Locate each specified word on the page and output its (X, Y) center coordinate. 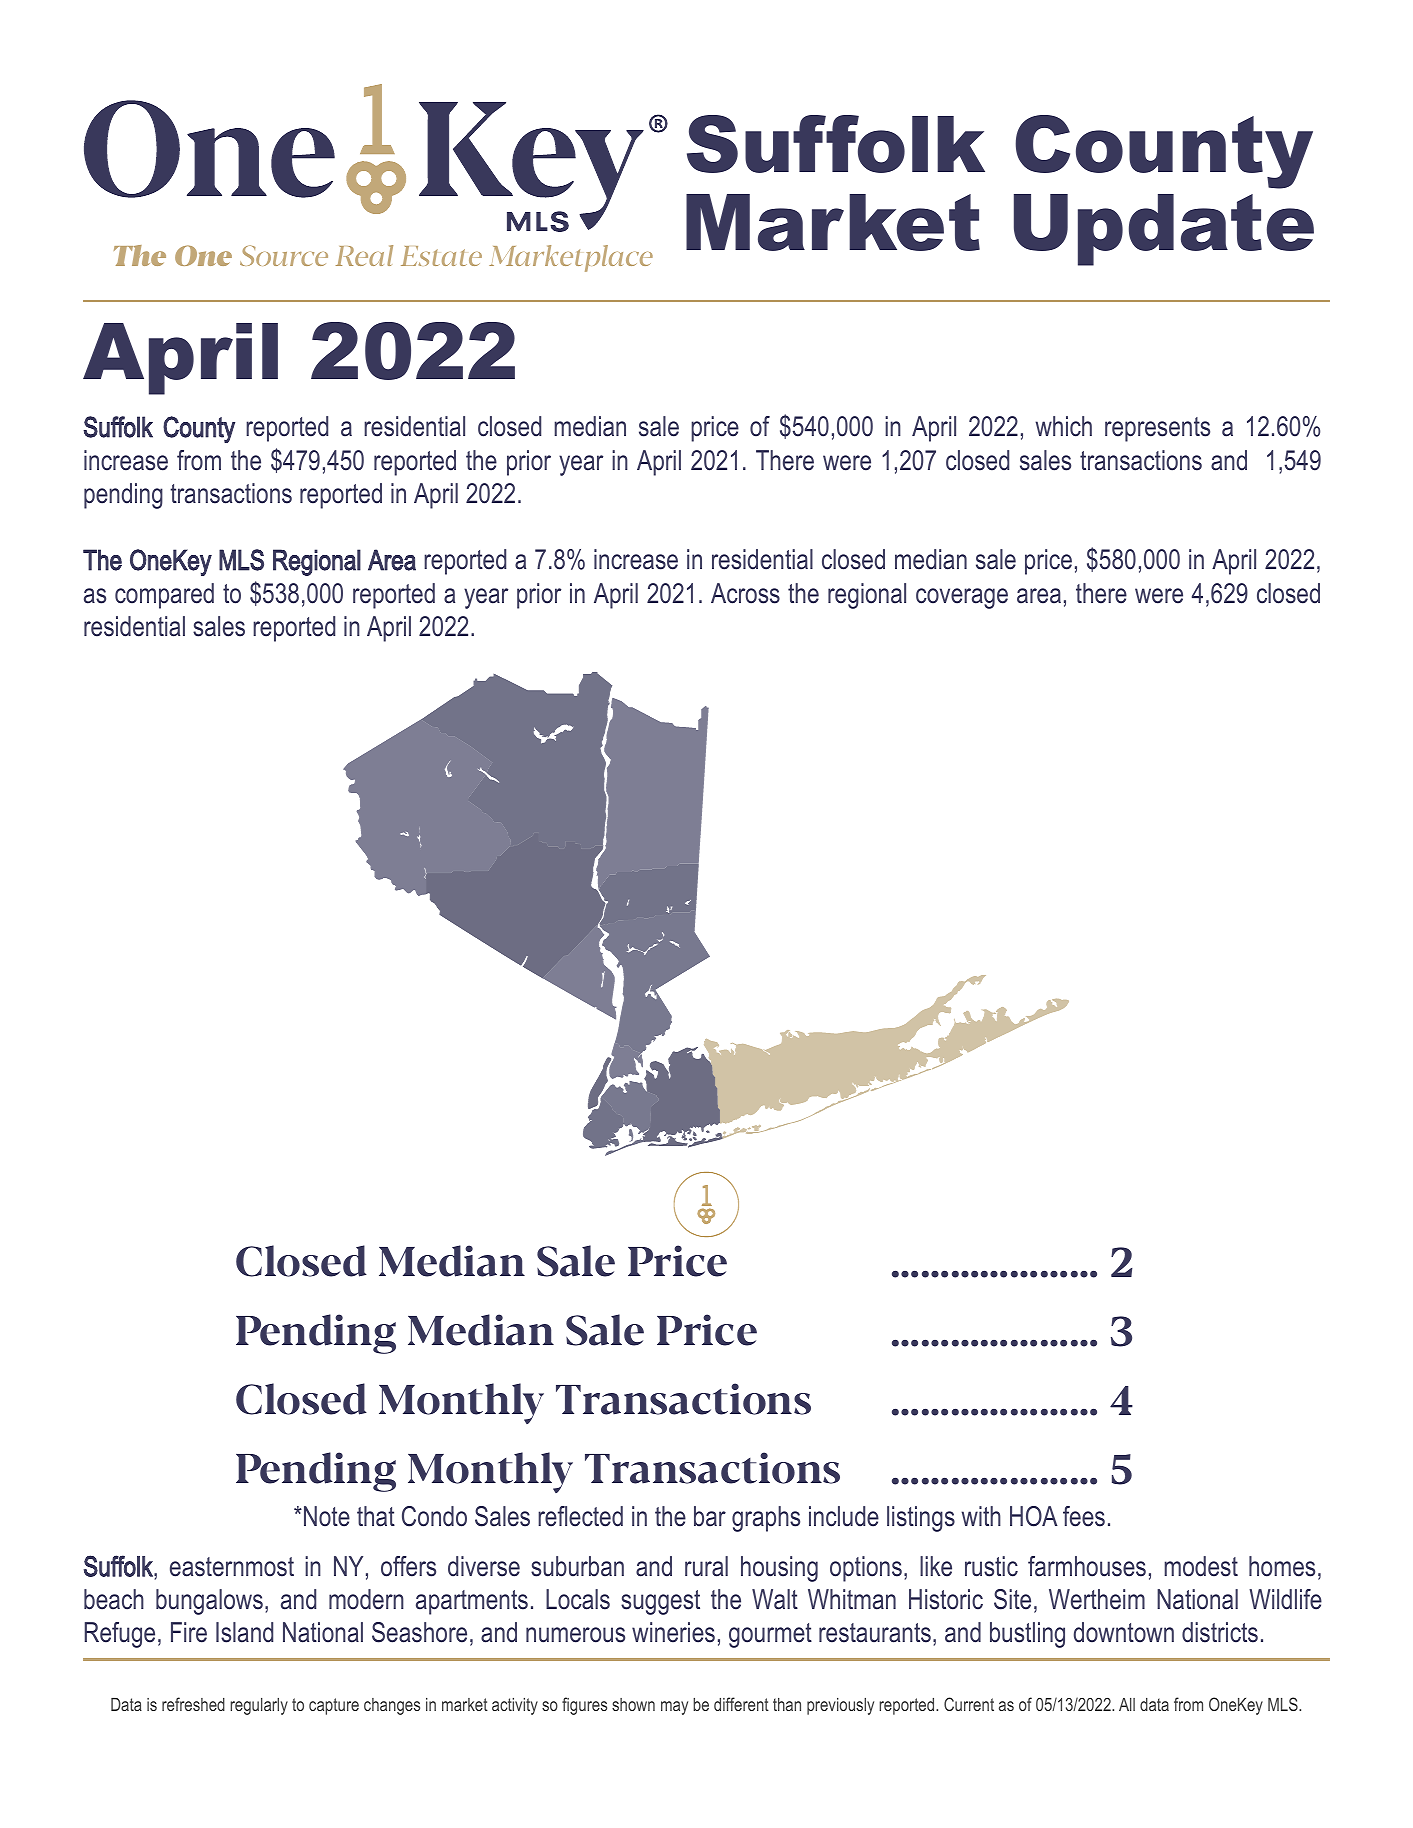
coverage (962, 598)
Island (244, 1632)
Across (745, 593)
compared (164, 596)
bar (710, 1516)
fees (1084, 1516)
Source (284, 255)
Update (1164, 230)
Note (327, 1516)
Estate (441, 256)
